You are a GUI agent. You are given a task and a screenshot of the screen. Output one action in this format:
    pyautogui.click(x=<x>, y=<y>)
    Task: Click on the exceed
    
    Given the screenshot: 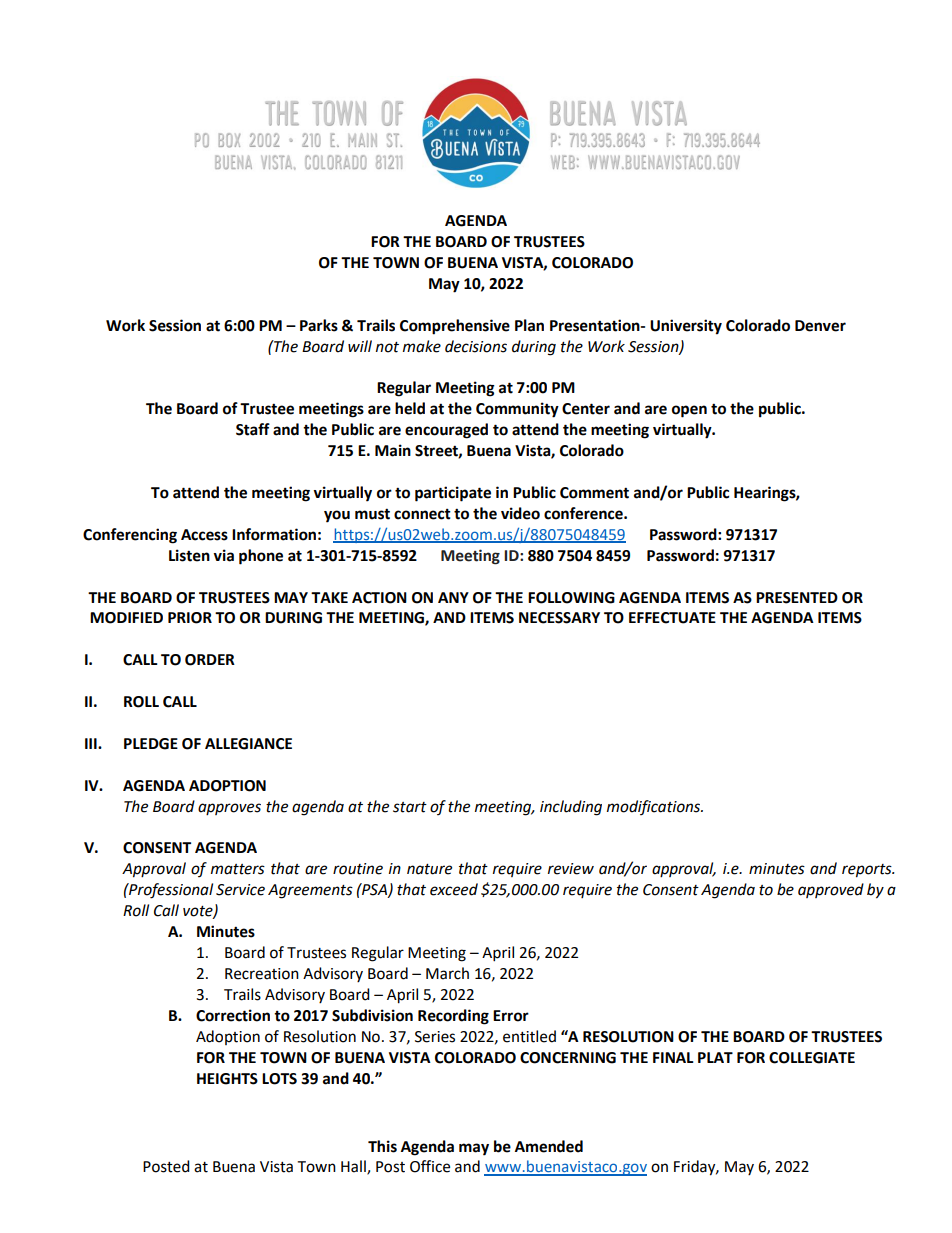 What is the action you would take?
    pyautogui.click(x=454, y=889)
